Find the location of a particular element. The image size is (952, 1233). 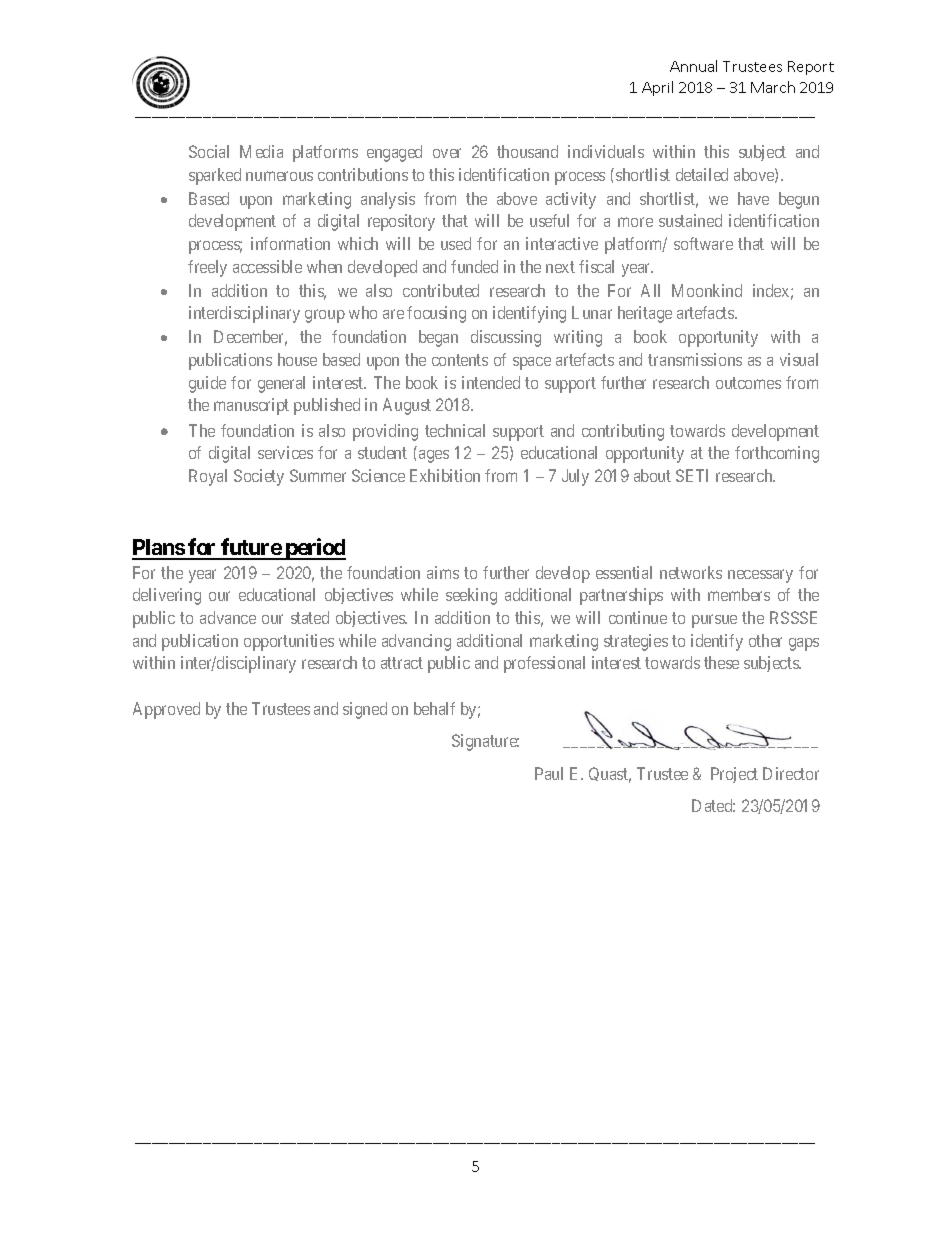

Approved is located at coordinates (166, 710).
